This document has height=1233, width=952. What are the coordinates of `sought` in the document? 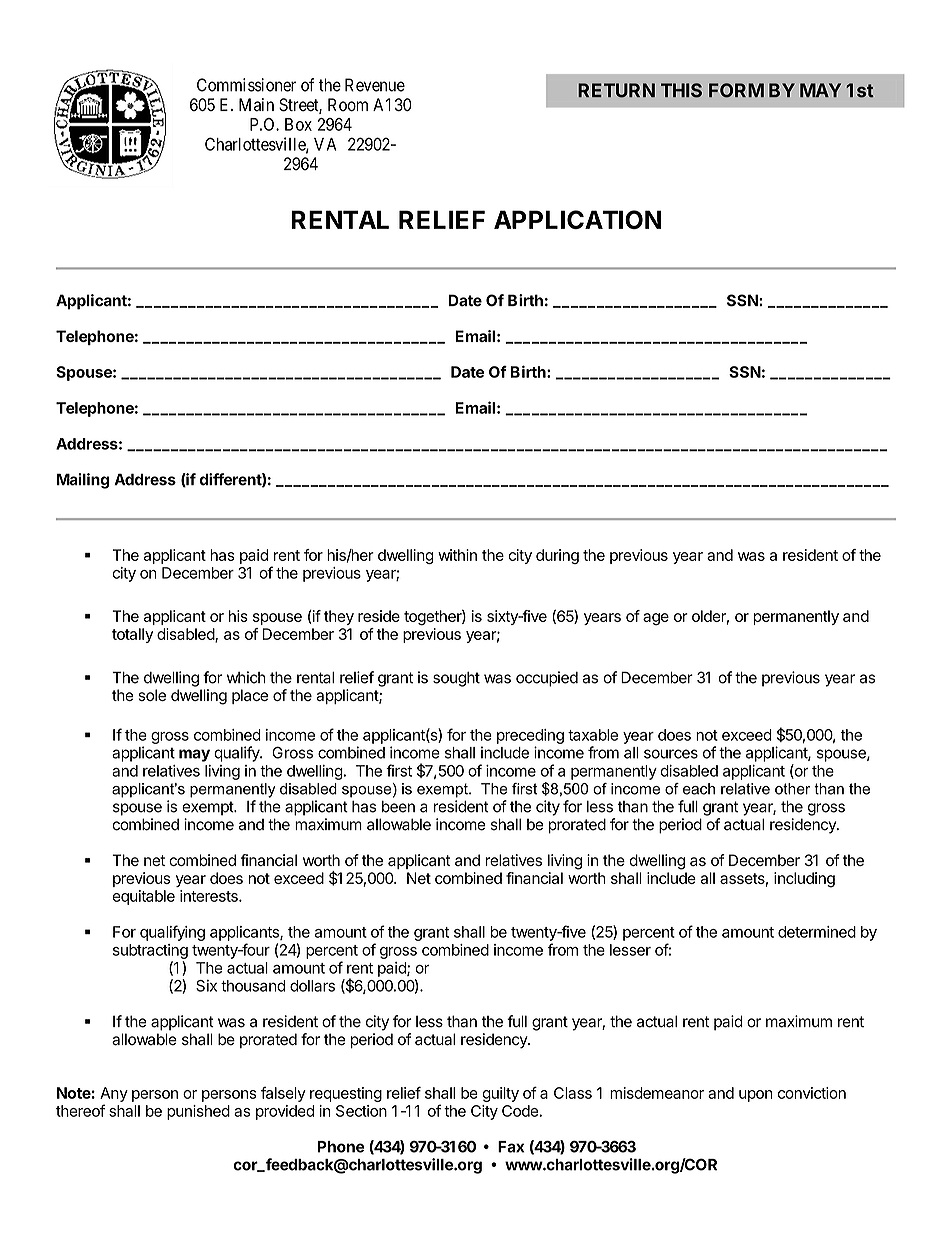 It's located at (456, 679).
